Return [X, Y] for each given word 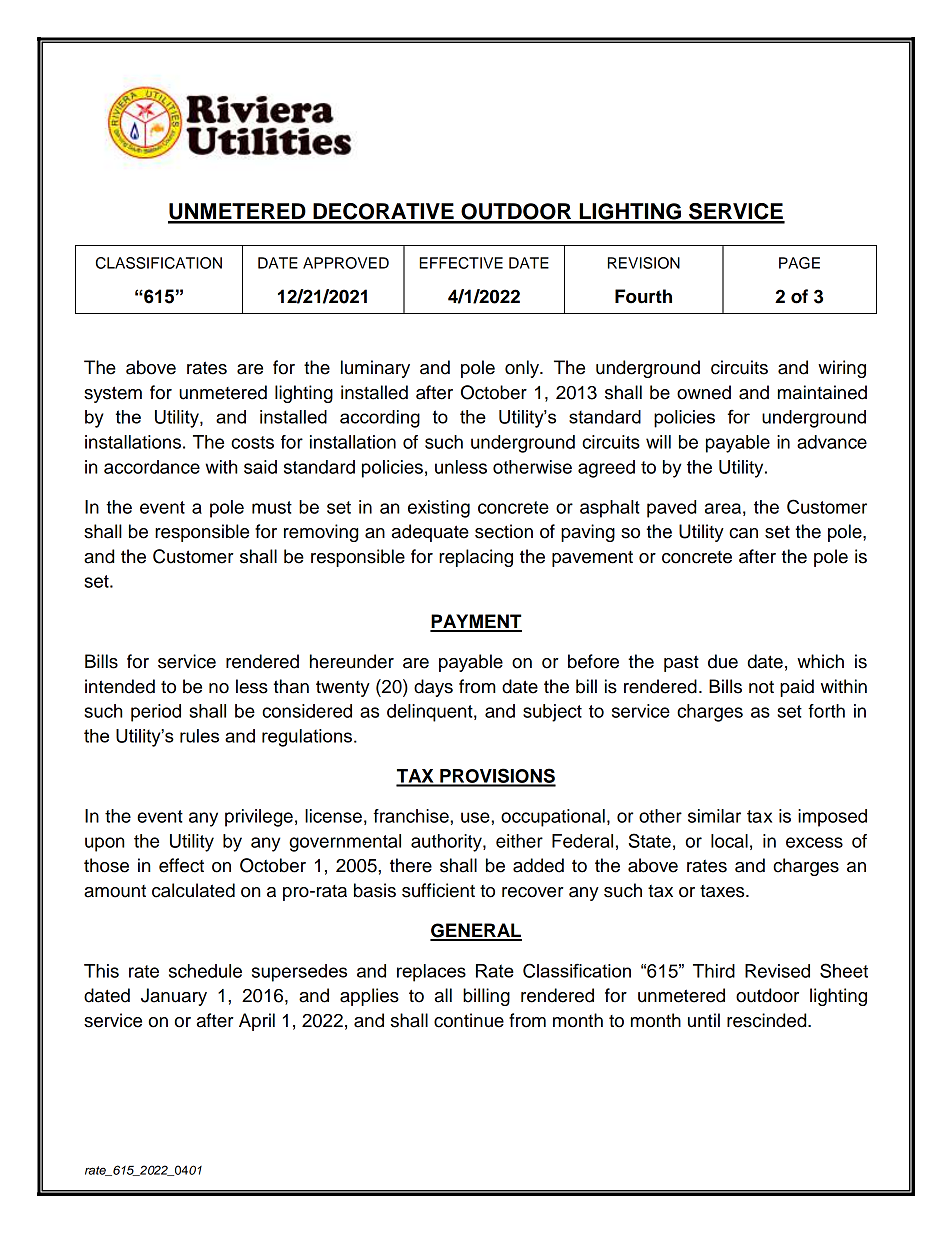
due [723, 661]
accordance [152, 467]
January [174, 997]
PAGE [799, 263]
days [433, 688]
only [523, 369]
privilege [259, 818]
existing [439, 509]
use [476, 817]
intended [120, 686]
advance [832, 442]
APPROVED [346, 263]
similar [714, 816]
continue [469, 1020]
